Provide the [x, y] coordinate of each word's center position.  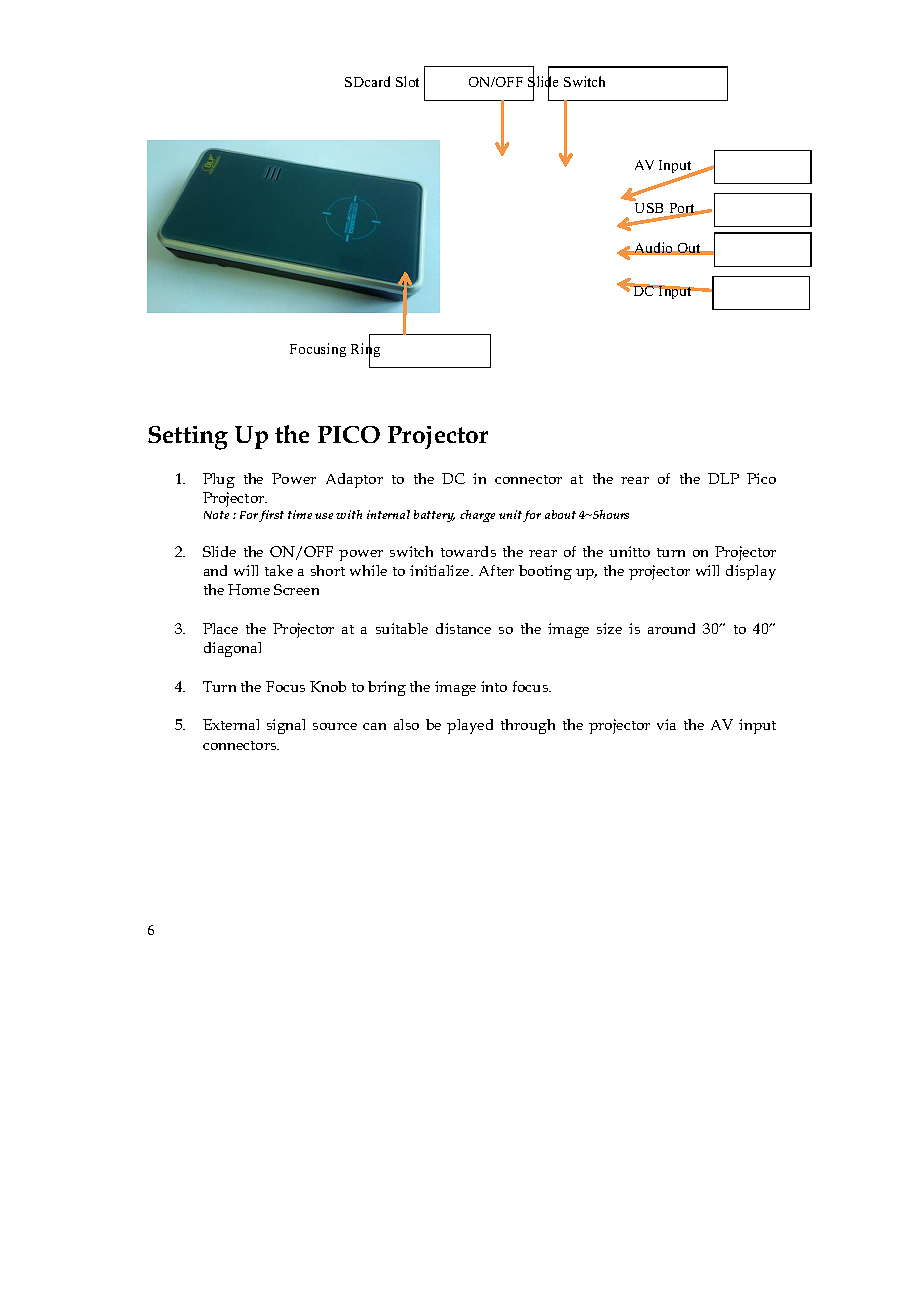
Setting [188, 438]
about [560, 514]
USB [651, 210]
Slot [407, 81]
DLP [723, 478]
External [231, 724]
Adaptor [354, 480]
